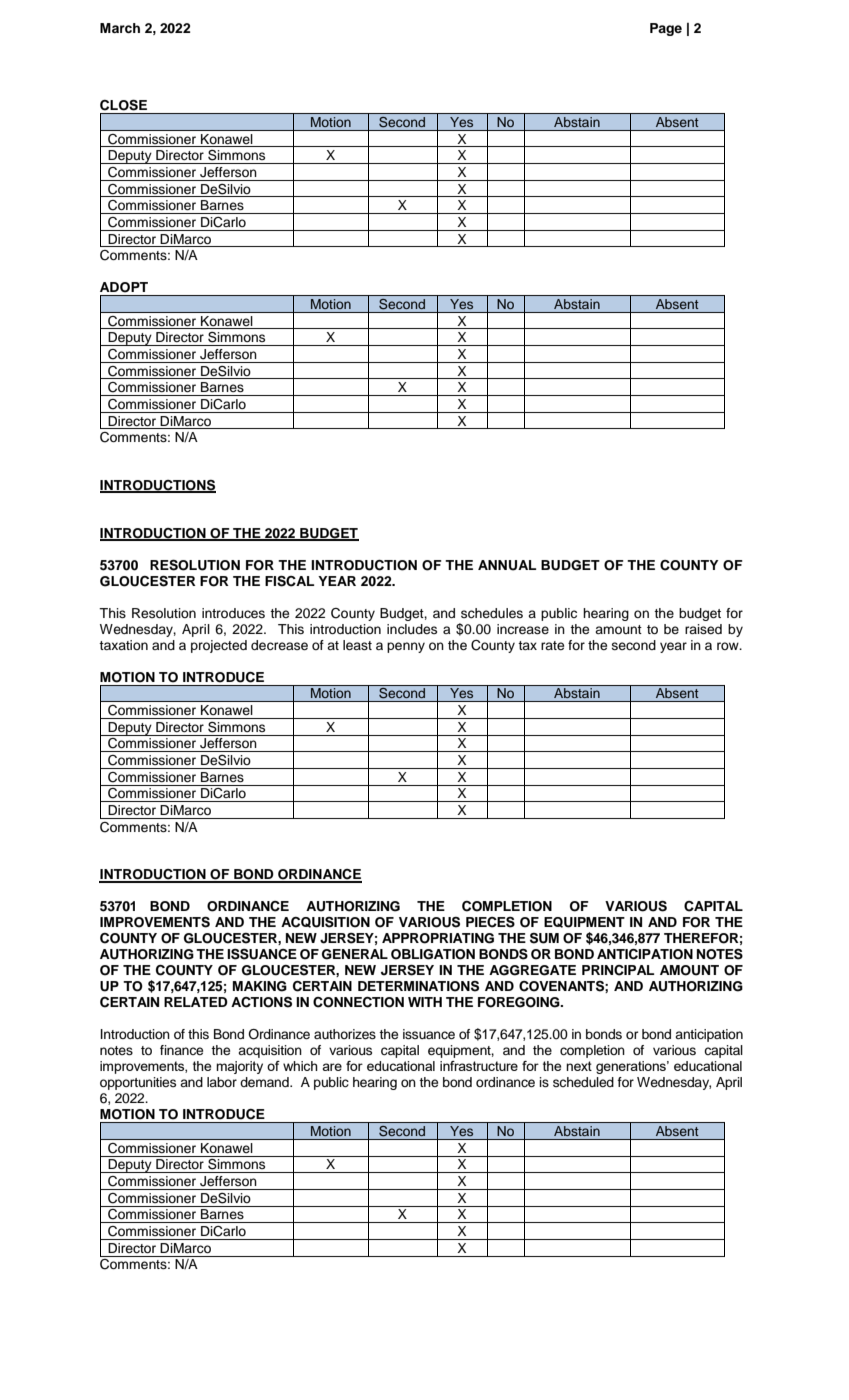 The height and width of the page is (1400, 849). Describe the element at coordinates (666, 29) in the page. I see `Page` at that location.
